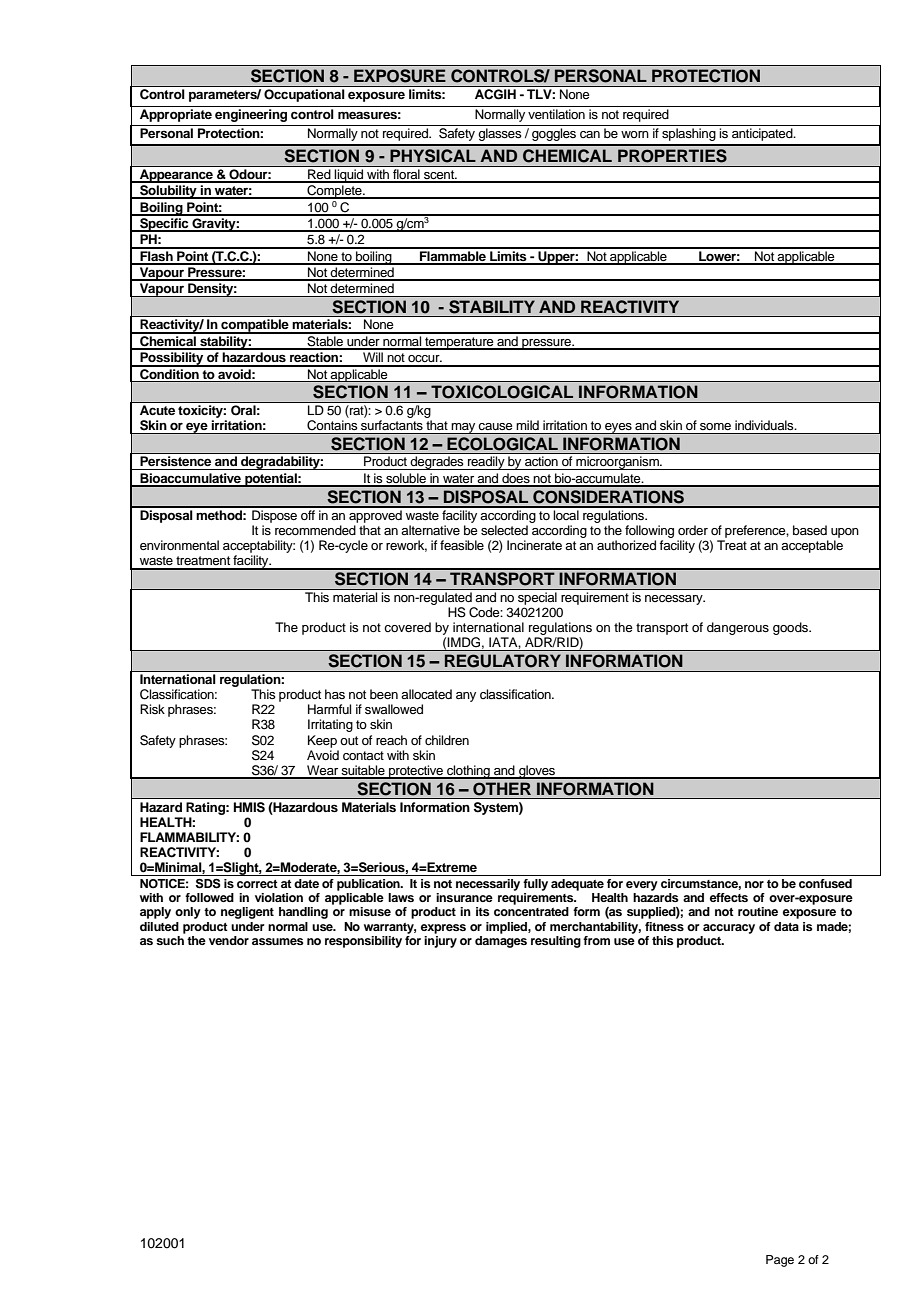  What do you see at coordinates (738, 628) in the screenshot?
I see `dangerous` at bounding box center [738, 628].
